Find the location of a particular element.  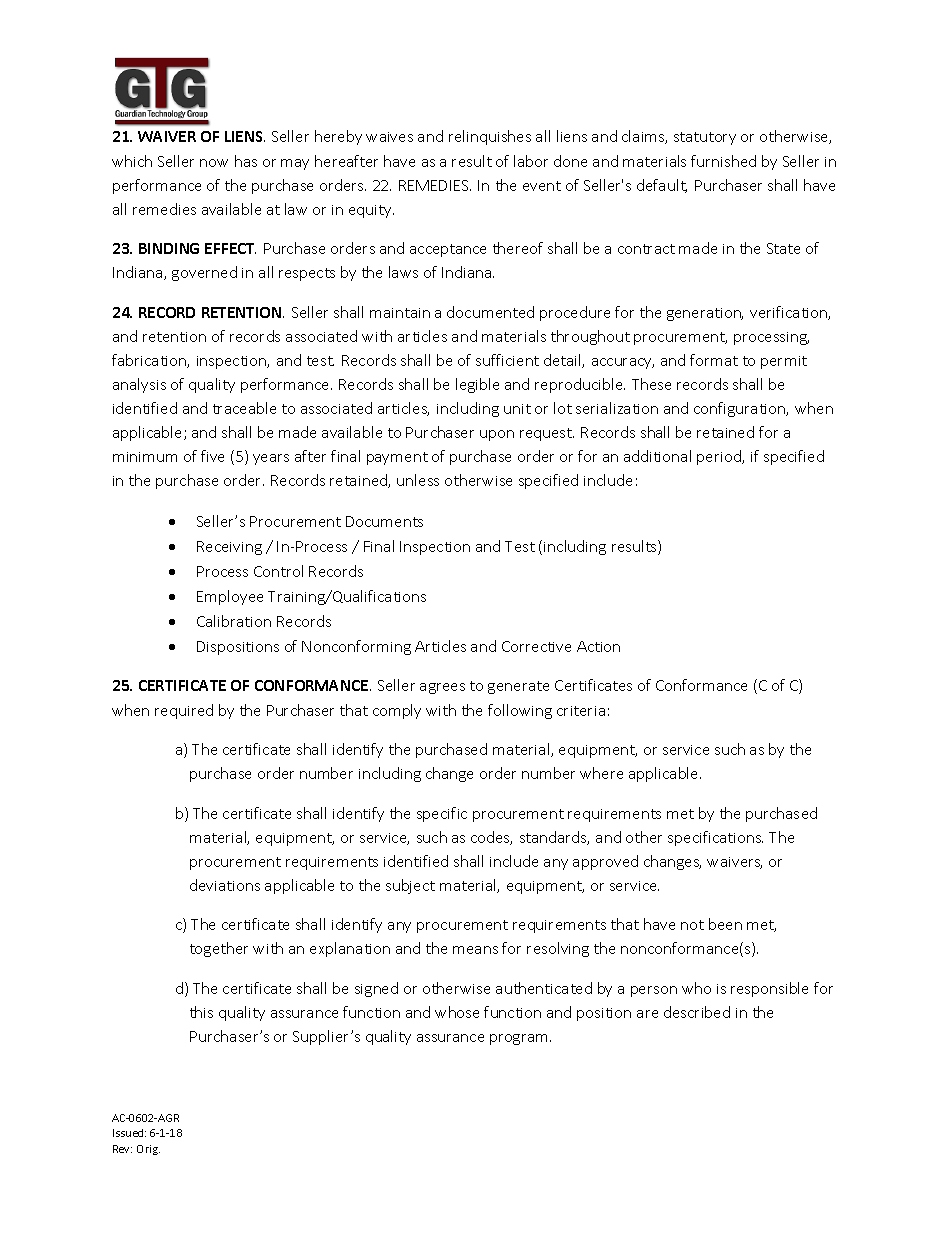

furnished is located at coordinates (723, 161).
